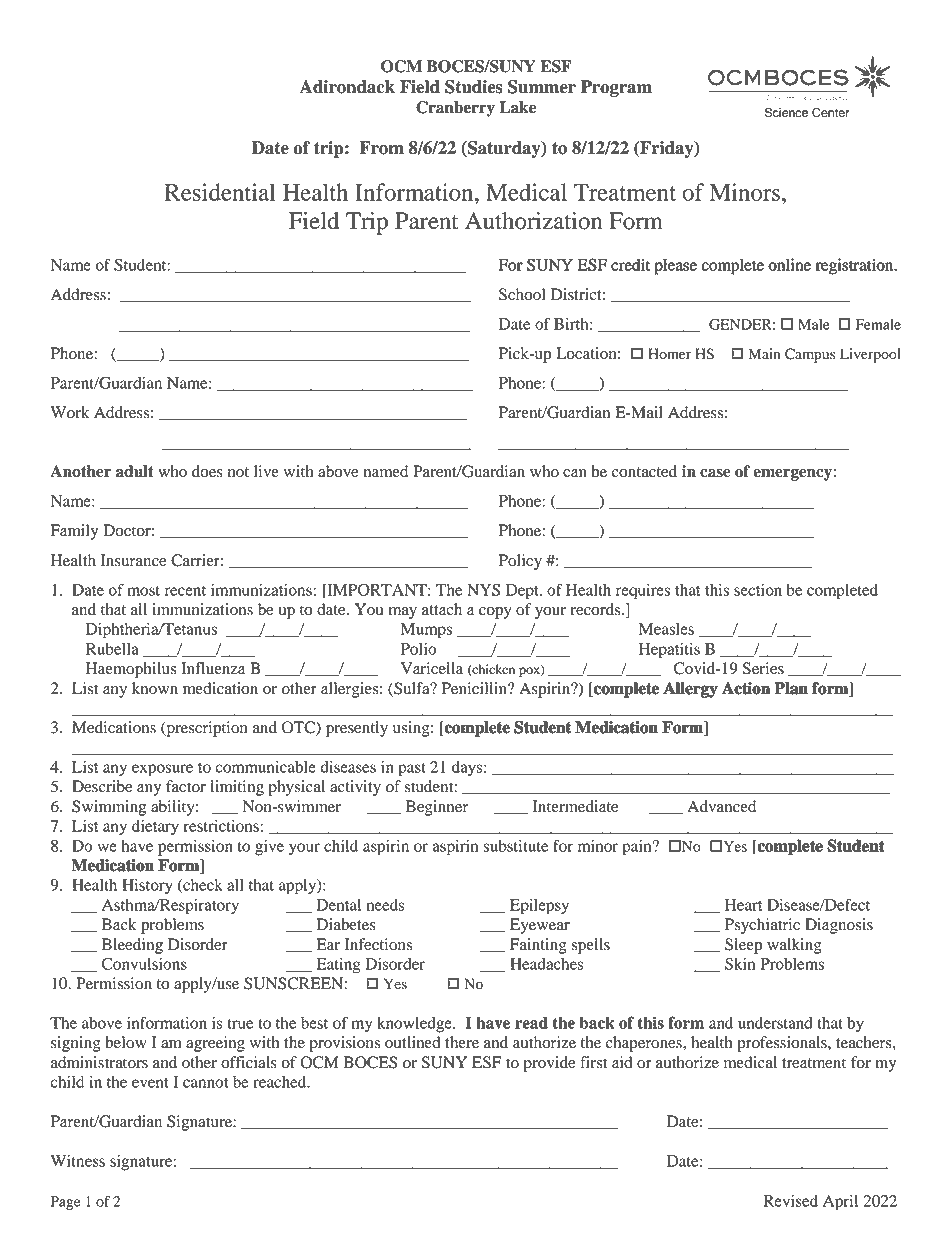  I want to click on Heart, so click(743, 905).
